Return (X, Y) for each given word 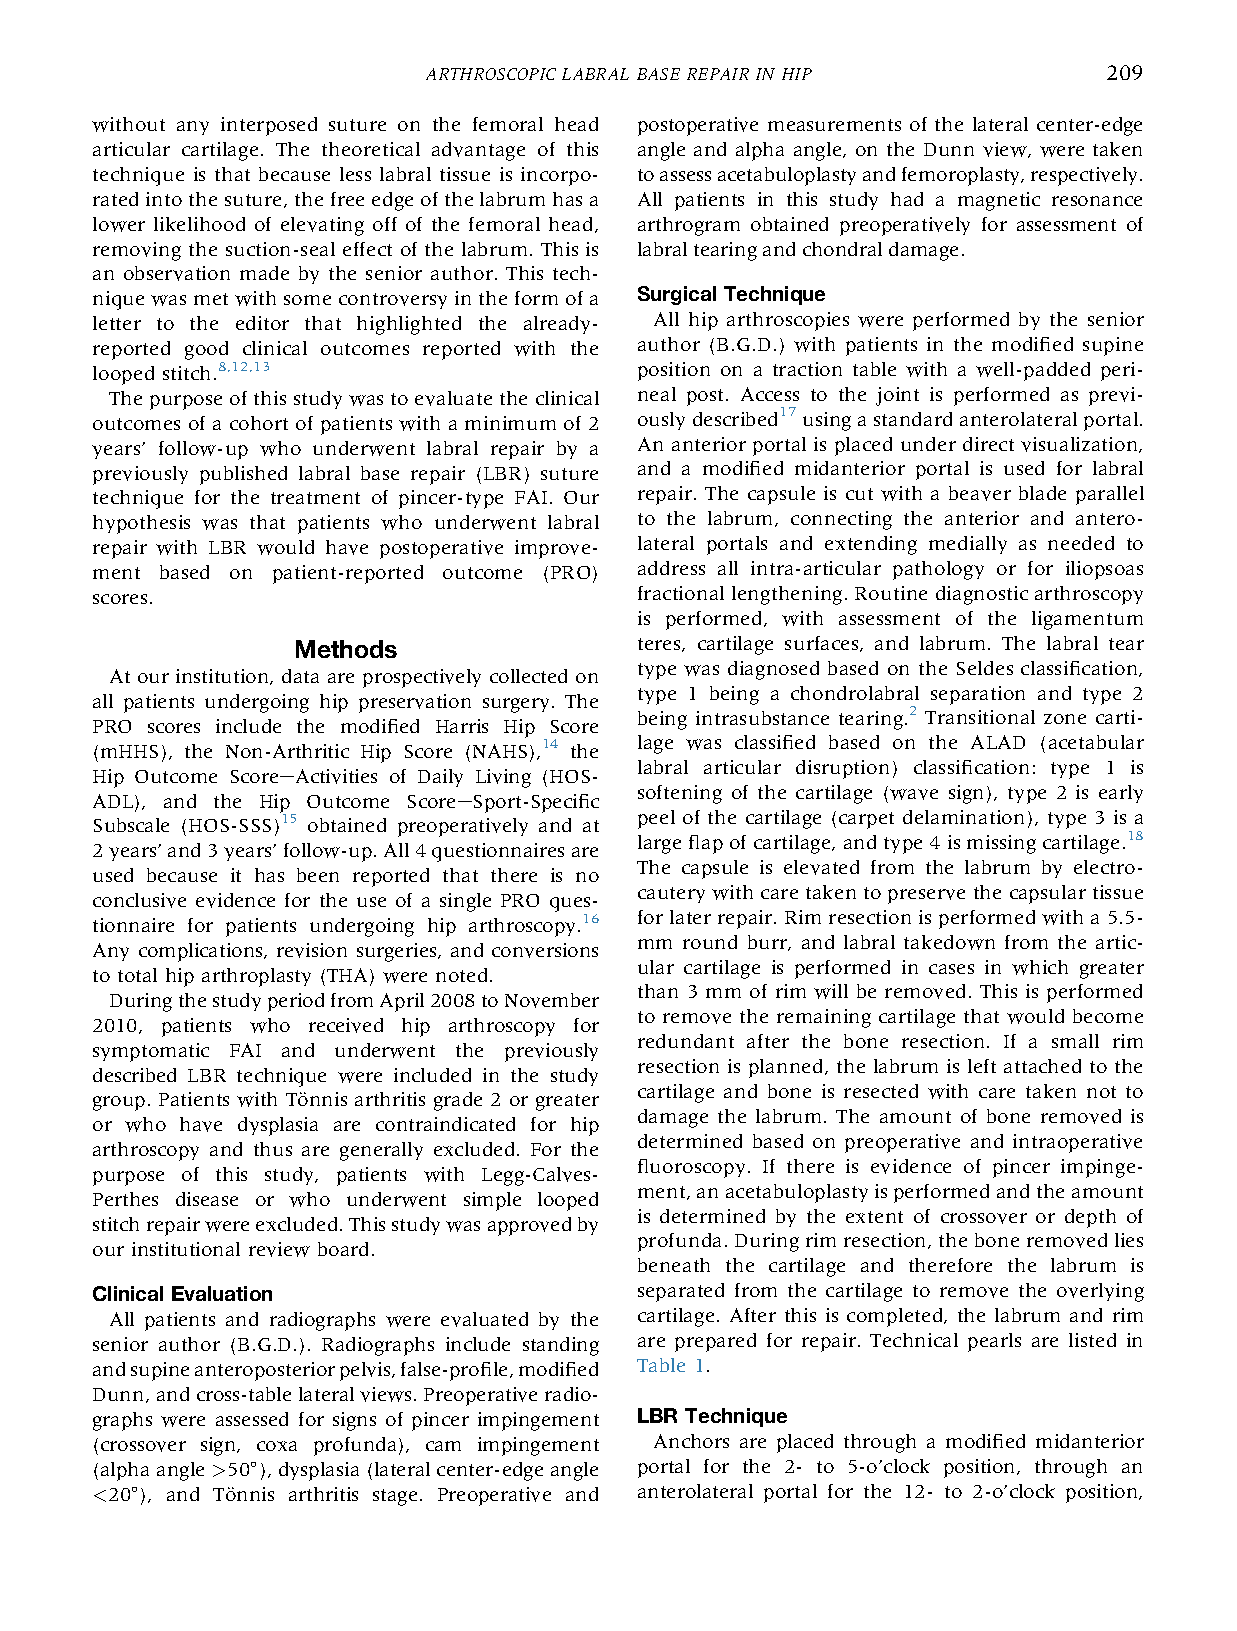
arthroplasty (256, 977)
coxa (277, 1446)
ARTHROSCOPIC (491, 74)
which (1040, 967)
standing (561, 1346)
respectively (1086, 176)
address (671, 568)
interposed (269, 126)
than (658, 991)
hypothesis (141, 524)
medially (968, 545)
